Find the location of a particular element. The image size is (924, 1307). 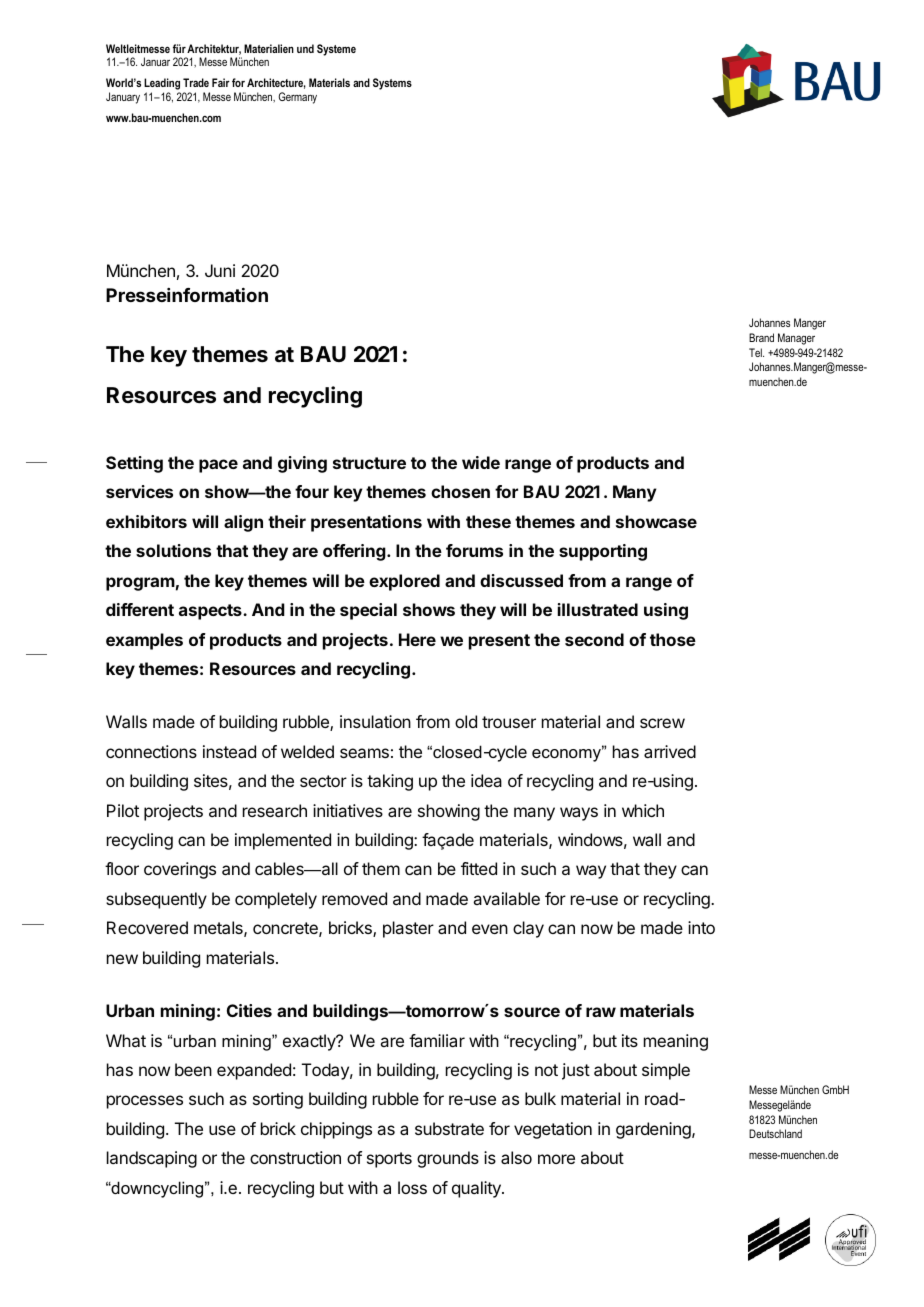

landscaping is located at coordinates (152, 1159).
